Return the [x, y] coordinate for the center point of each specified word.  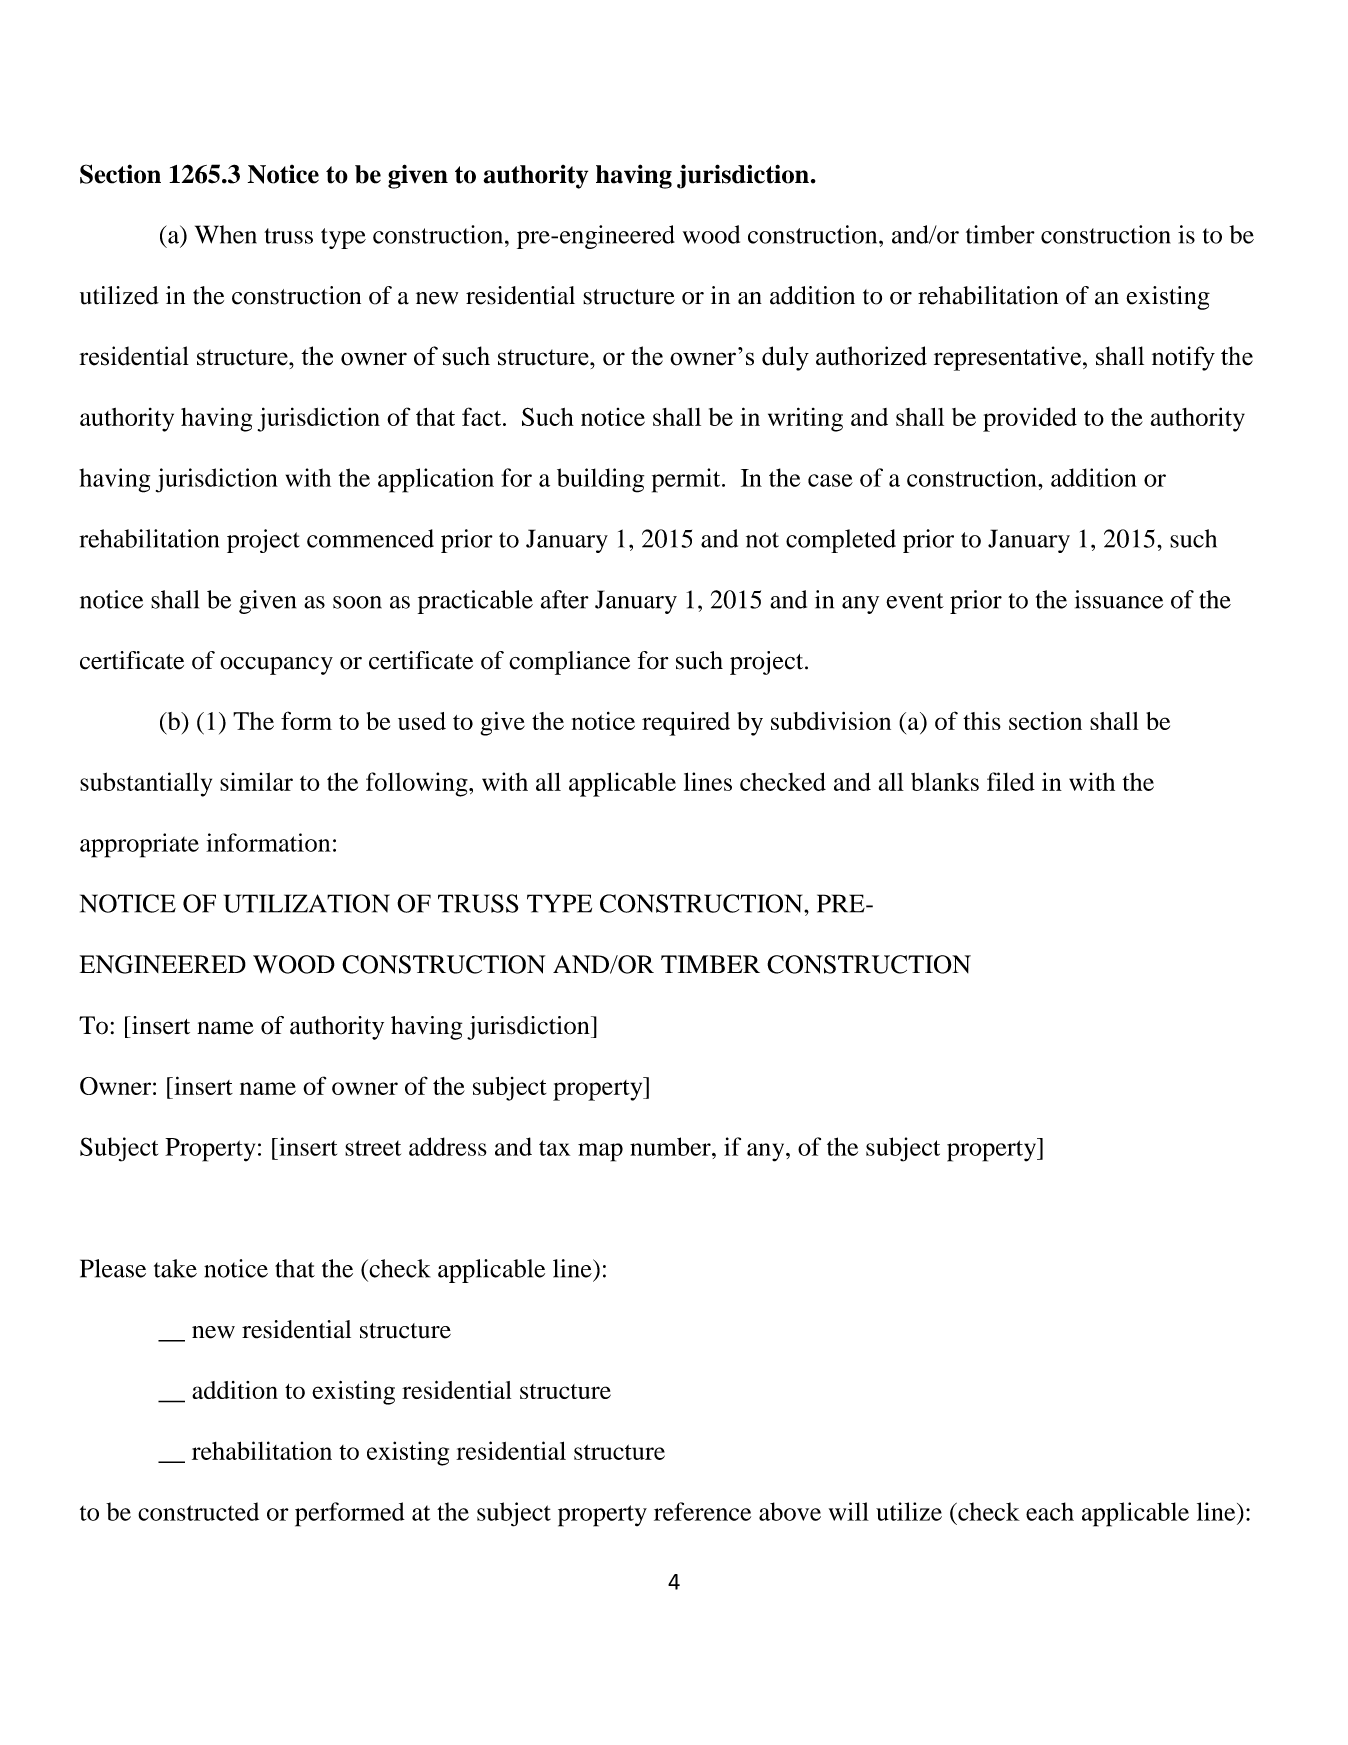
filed [1011, 781]
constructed [198, 1511]
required [686, 724]
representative [1007, 358]
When [226, 234]
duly [785, 358]
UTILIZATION [307, 903]
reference [702, 1511]
